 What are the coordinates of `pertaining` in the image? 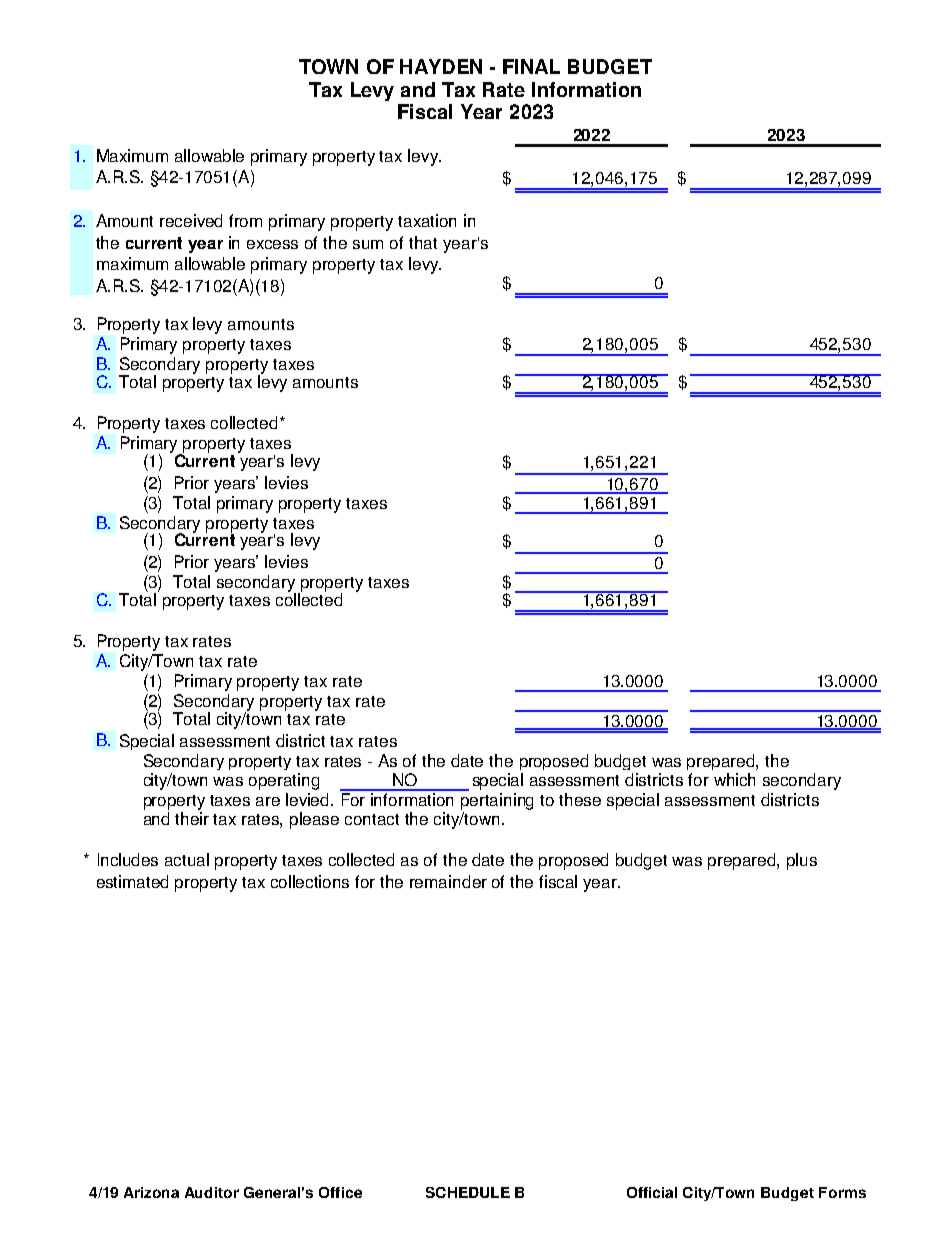 It's located at (497, 801).
